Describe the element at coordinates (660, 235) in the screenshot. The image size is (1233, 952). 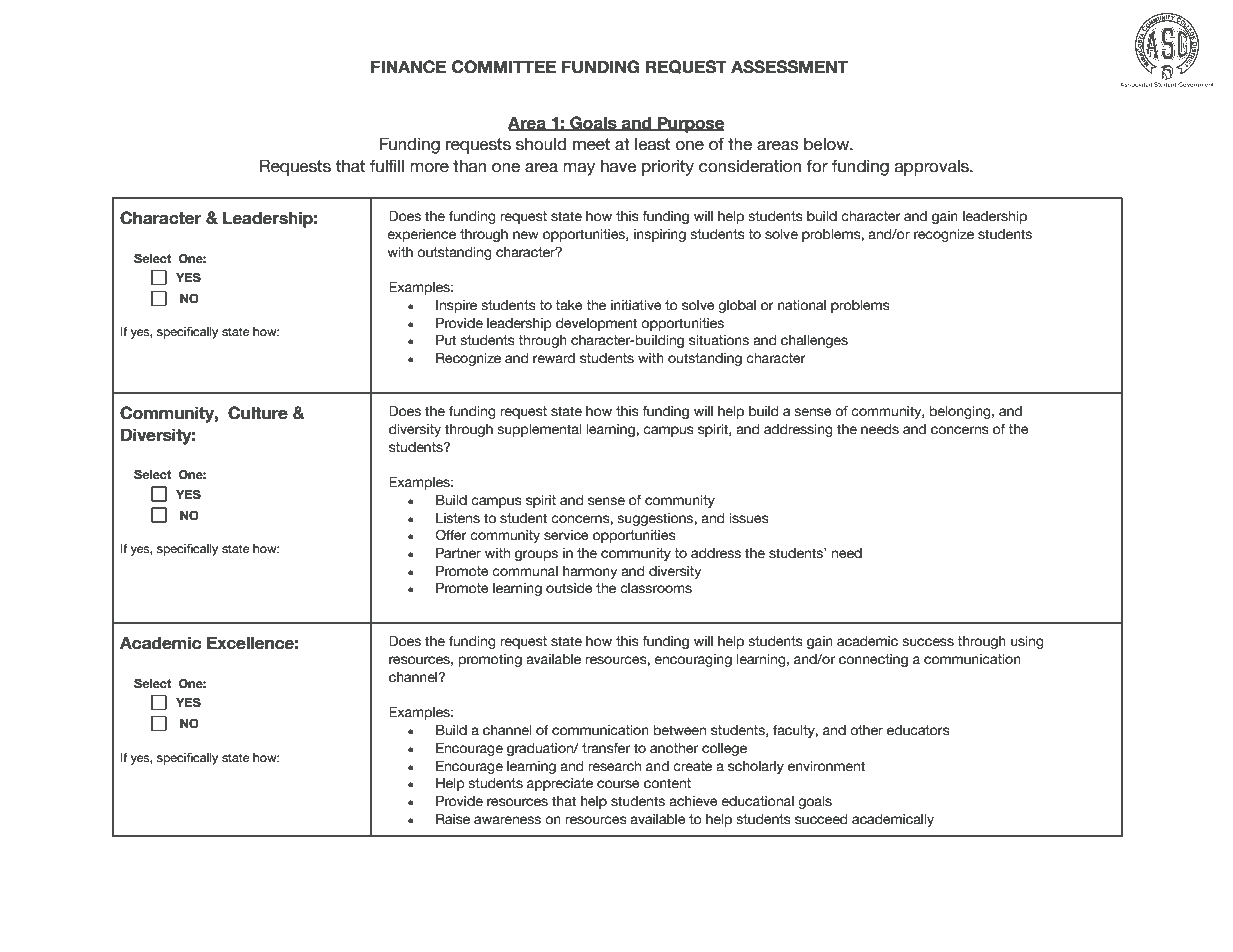
I see `inspiring` at that location.
